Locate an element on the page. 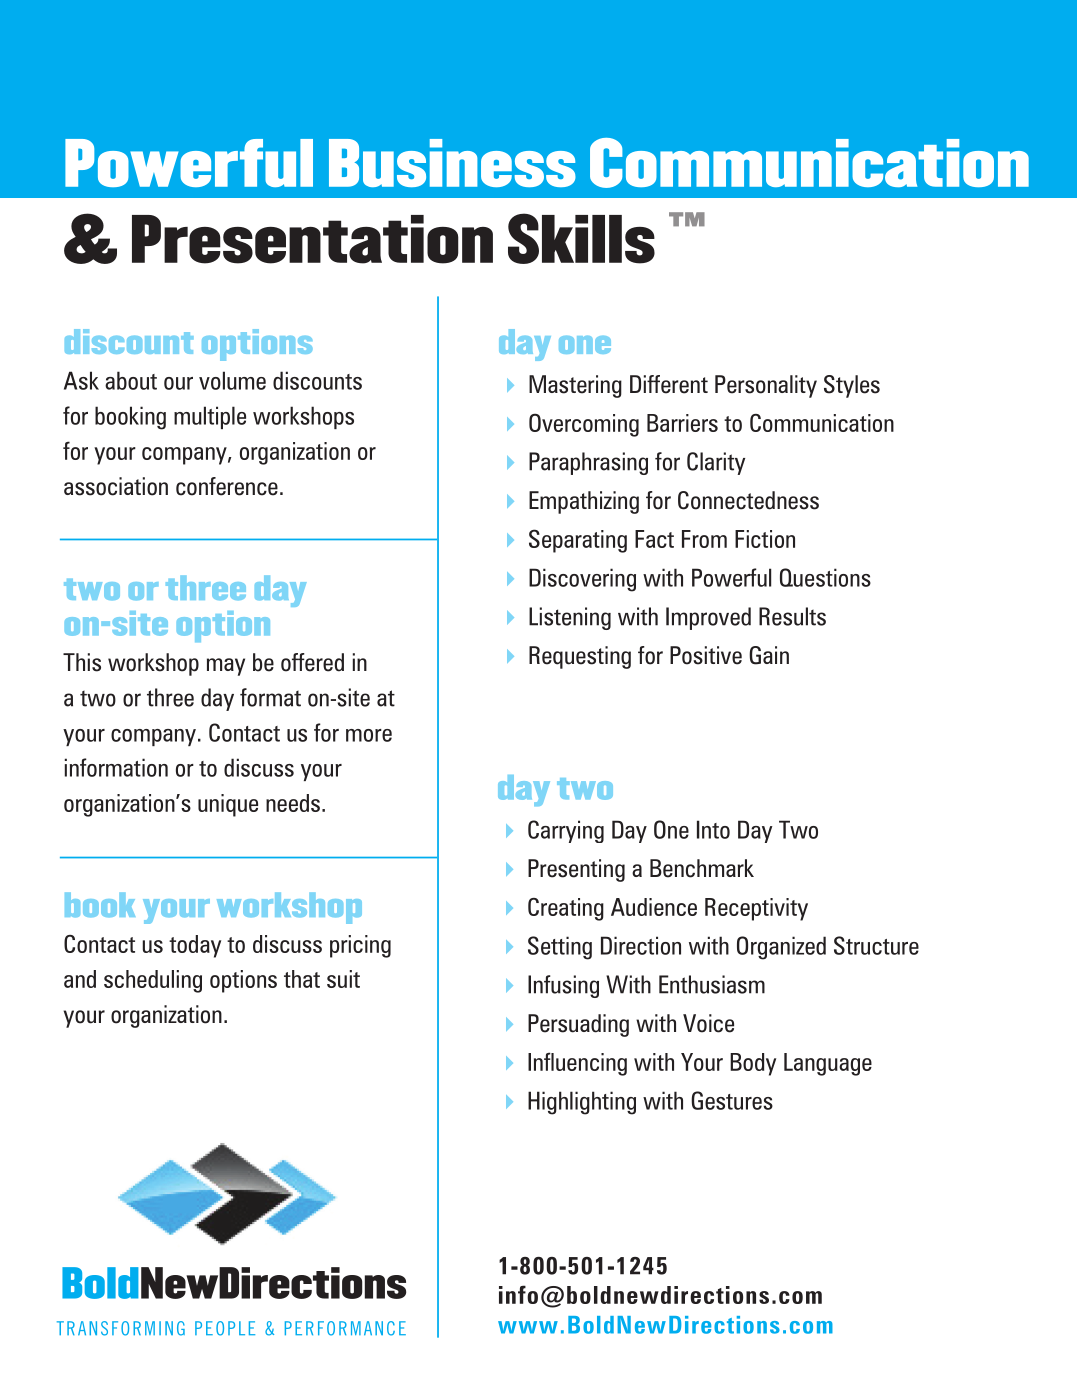 Image resolution: width=1077 pixels, height=1394 pixels. Presentation is located at coordinates (312, 239).
